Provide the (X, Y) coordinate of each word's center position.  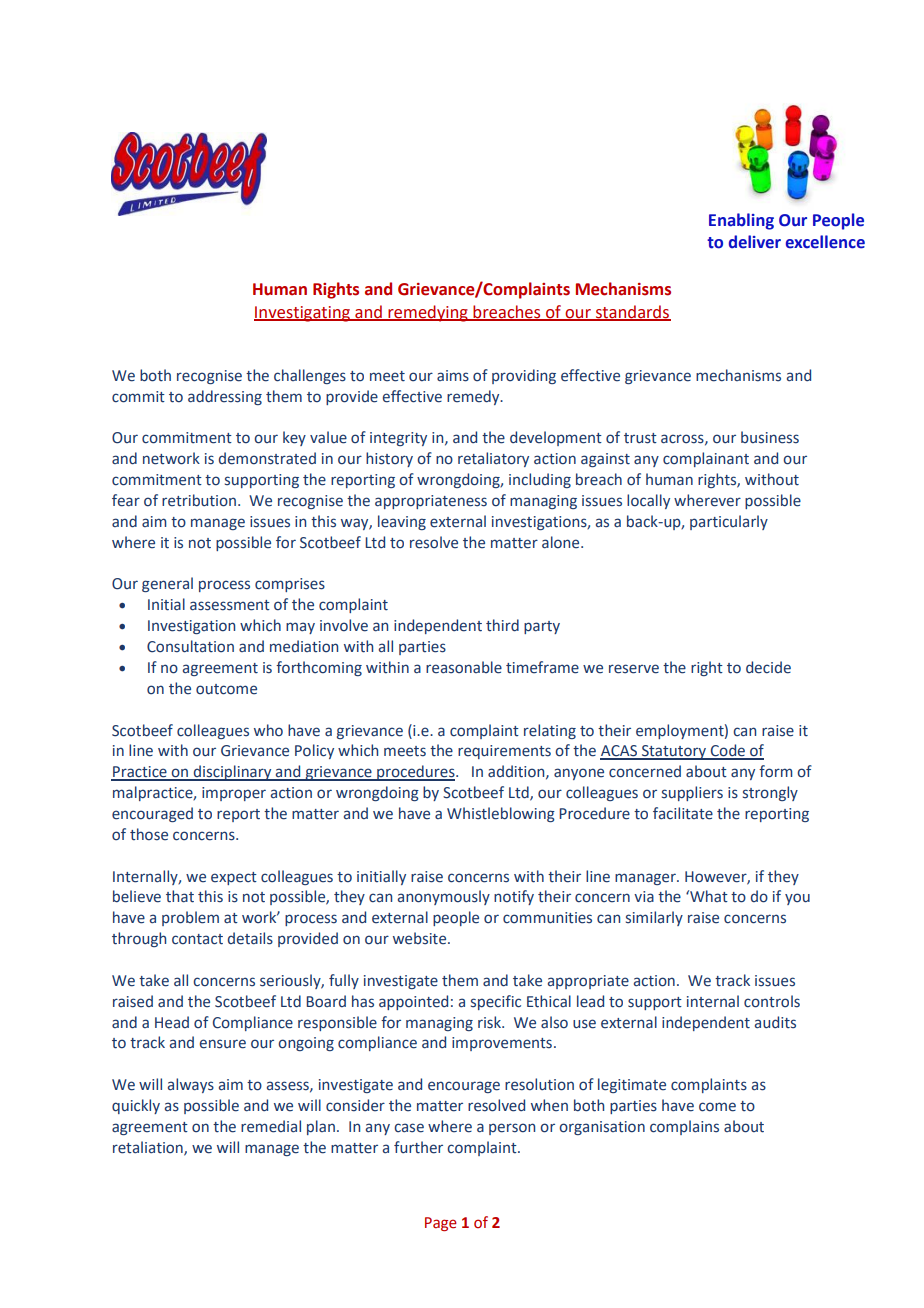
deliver (755, 242)
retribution (200, 500)
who (268, 730)
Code (727, 751)
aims (453, 376)
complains (684, 1127)
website (421, 938)
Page (441, 1224)
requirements (504, 752)
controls (772, 1001)
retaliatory (493, 459)
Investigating (303, 314)
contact (197, 939)
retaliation (149, 1148)
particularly (729, 522)
